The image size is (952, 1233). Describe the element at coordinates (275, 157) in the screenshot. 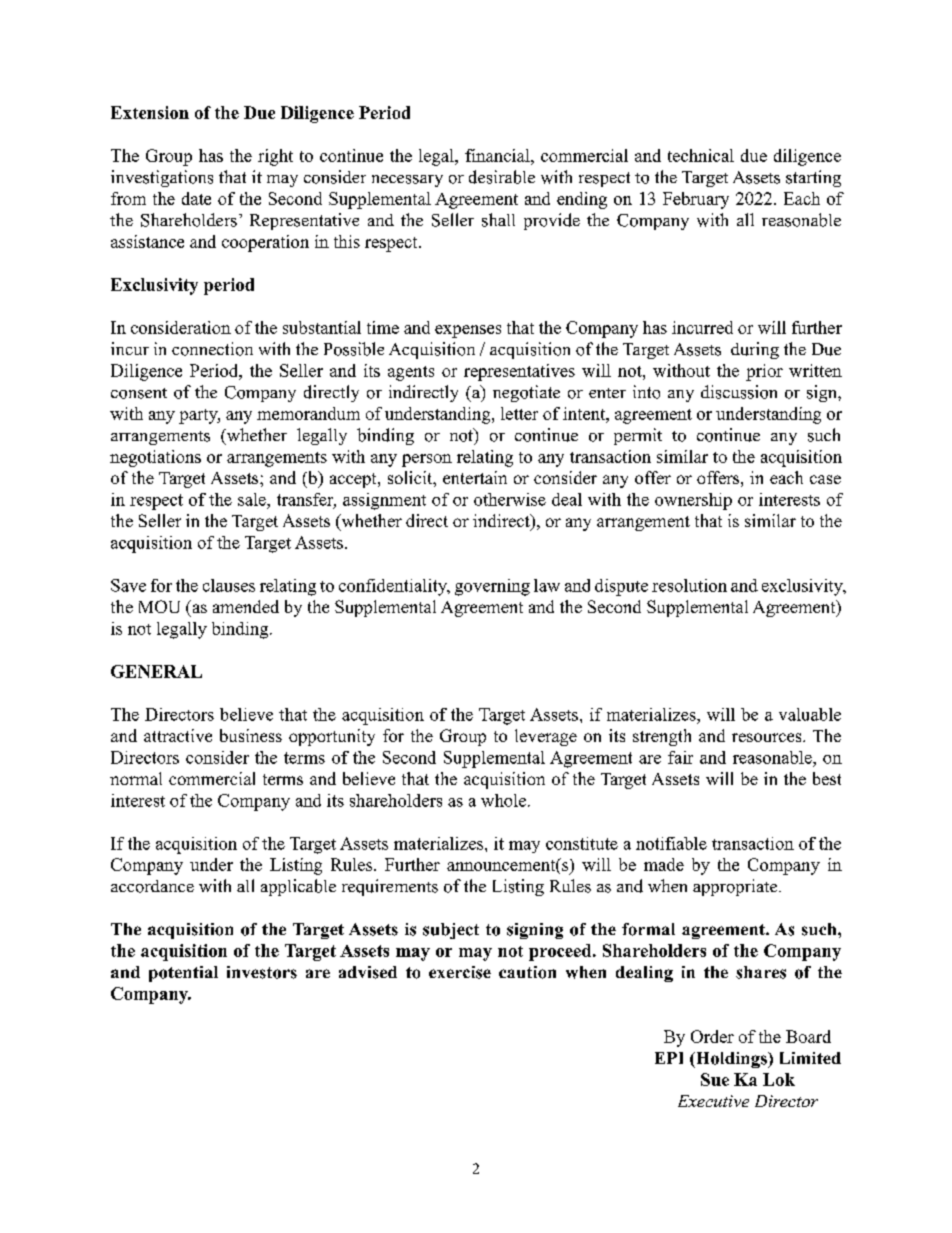

I see `right` at that location.
